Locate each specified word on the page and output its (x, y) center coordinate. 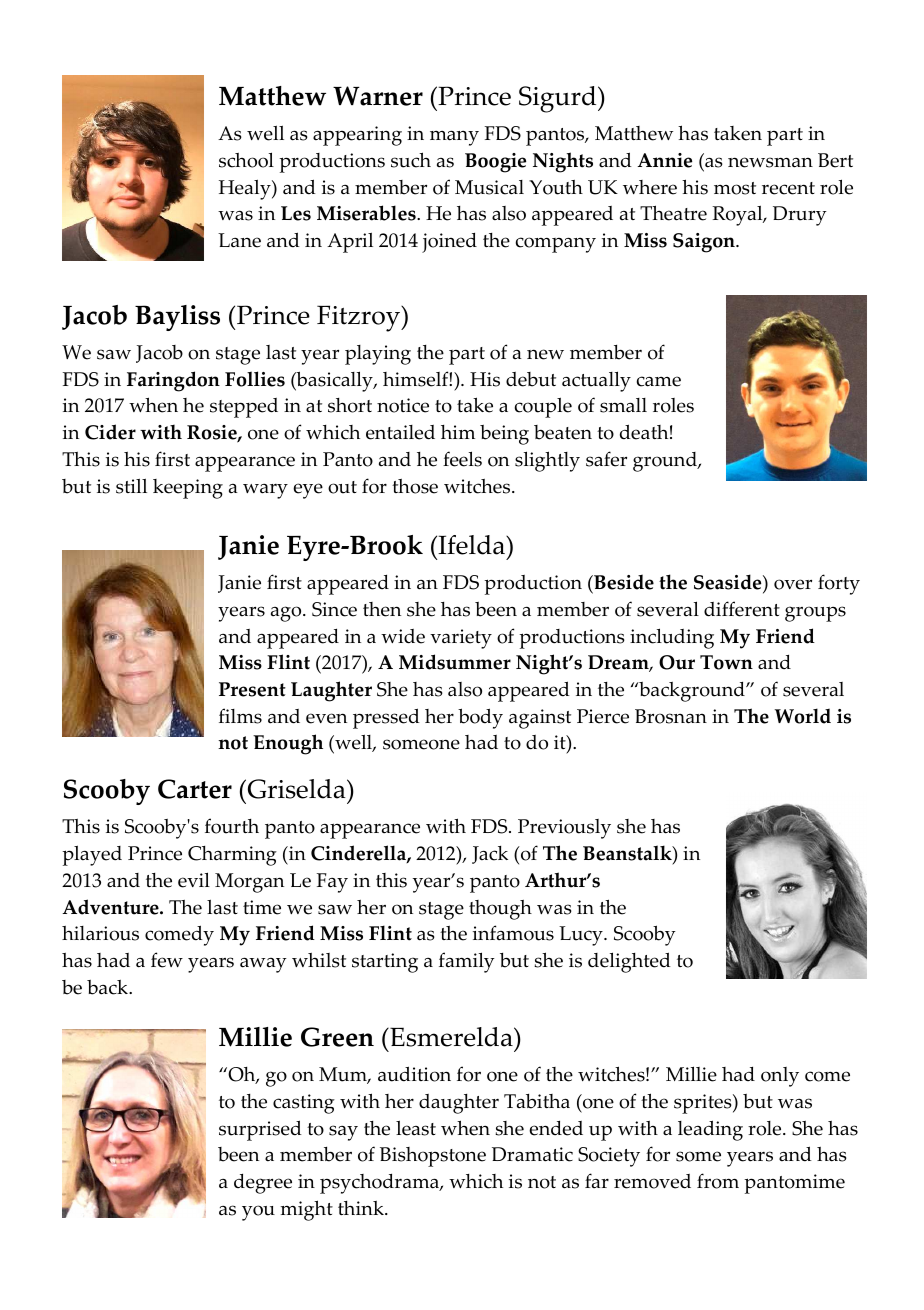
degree (263, 1184)
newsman (770, 162)
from (718, 1181)
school (246, 160)
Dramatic (532, 1154)
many (454, 138)
